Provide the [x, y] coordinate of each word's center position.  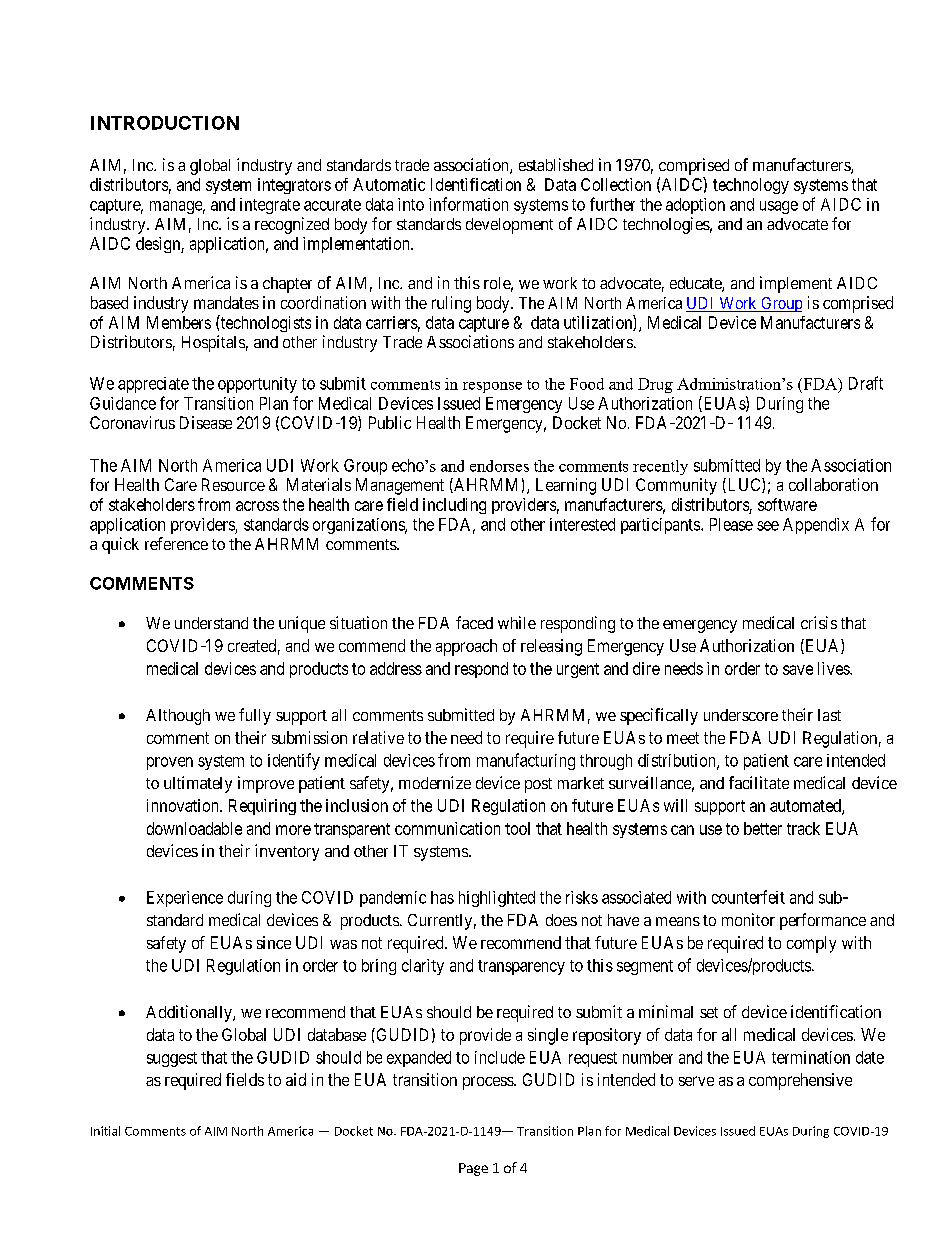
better [763, 828]
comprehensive [800, 1081]
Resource [233, 484]
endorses [499, 466]
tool [517, 828]
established [556, 164]
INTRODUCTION [165, 123]
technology [751, 186]
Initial [105, 1131]
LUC [744, 485]
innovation [184, 805]
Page [473, 1169]
